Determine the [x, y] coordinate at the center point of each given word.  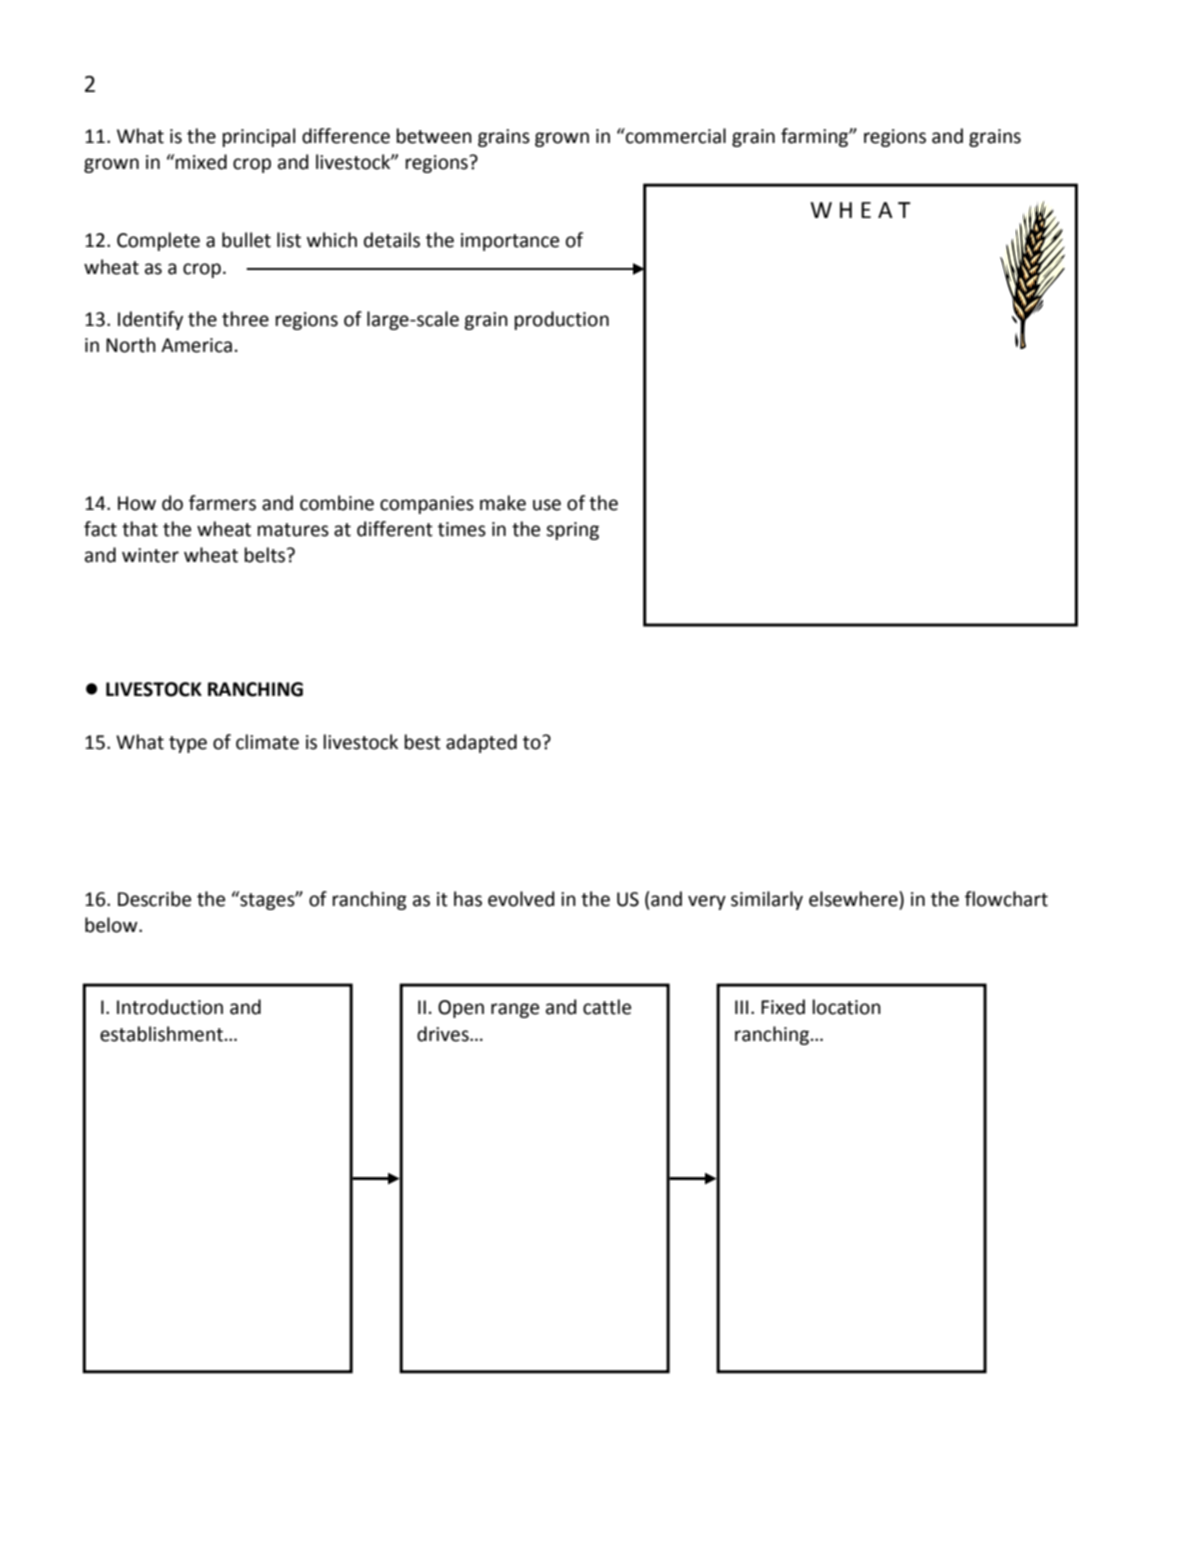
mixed [201, 162]
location [847, 1007]
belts [266, 555]
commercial [675, 136]
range [515, 1010]
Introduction [170, 1007]
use [547, 505]
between [434, 136]
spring [572, 531]
